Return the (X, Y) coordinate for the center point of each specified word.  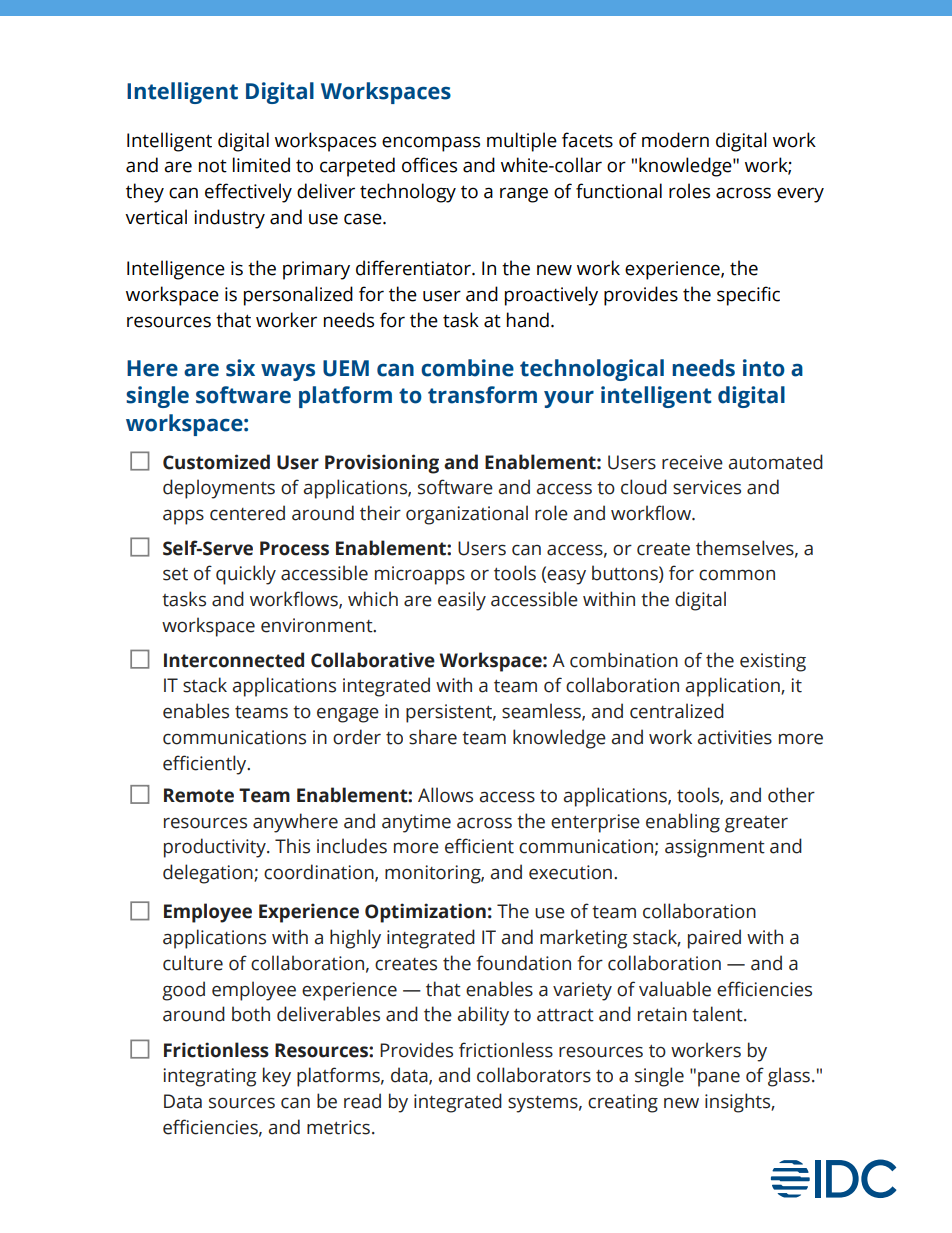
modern (675, 140)
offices (429, 165)
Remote (199, 795)
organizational (467, 515)
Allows (445, 795)
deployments (219, 489)
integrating (209, 1077)
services (707, 487)
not (213, 166)
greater (756, 824)
